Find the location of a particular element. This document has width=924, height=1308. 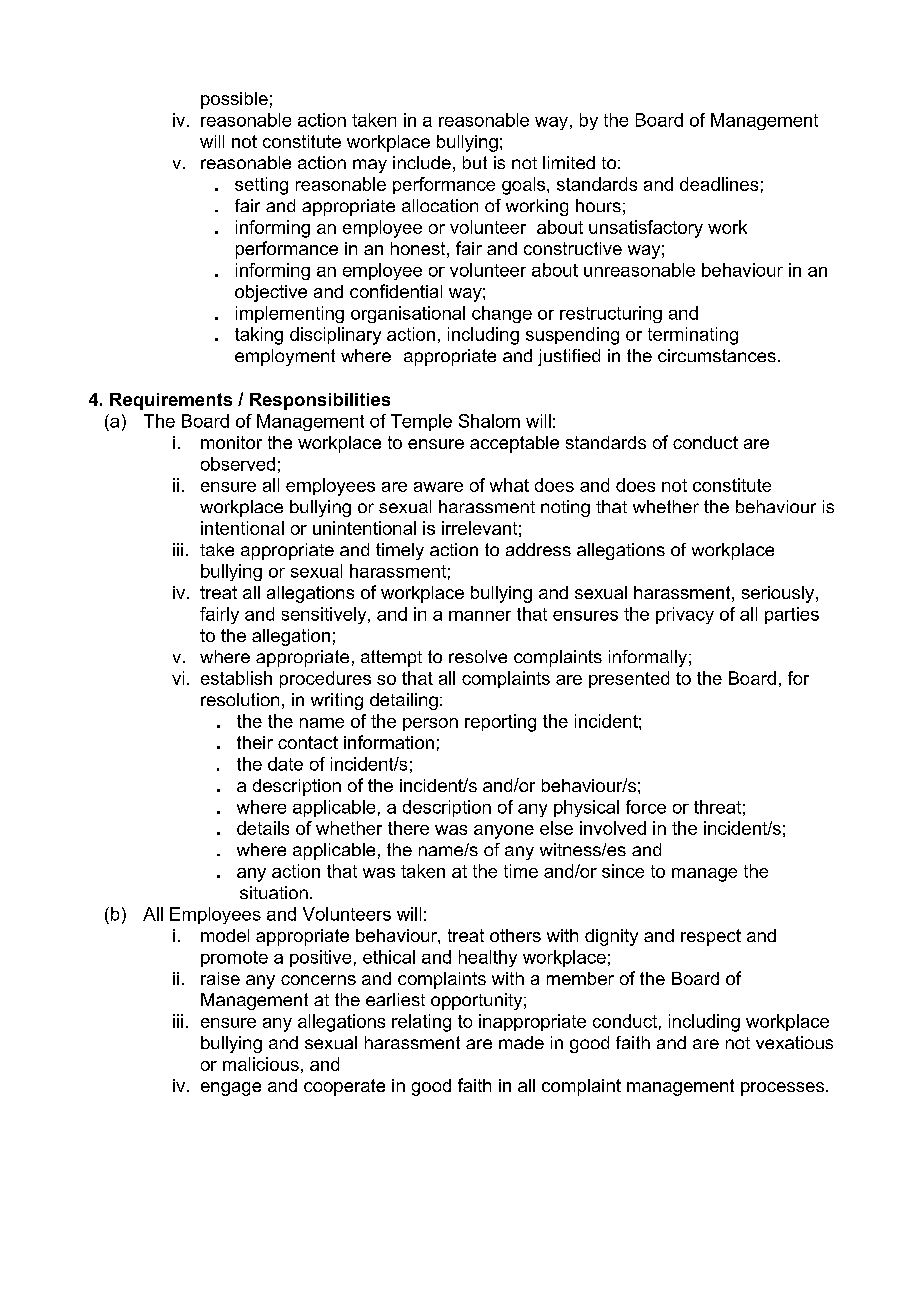

but is located at coordinates (475, 162).
